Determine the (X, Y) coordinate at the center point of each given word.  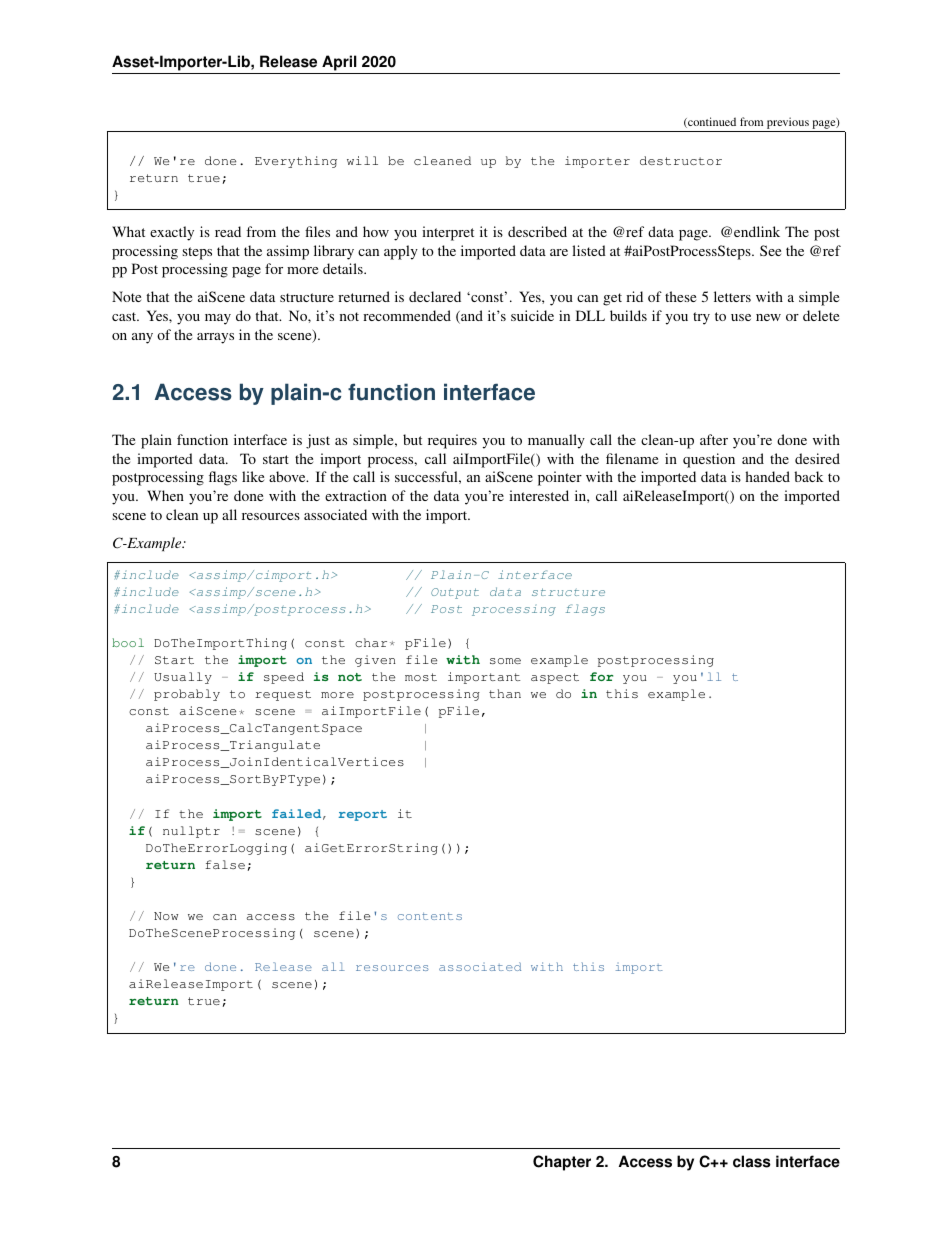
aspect (555, 678)
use (741, 317)
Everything (296, 162)
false (225, 864)
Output (455, 593)
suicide (532, 315)
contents (430, 916)
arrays (215, 338)
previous (788, 124)
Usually (183, 678)
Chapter (562, 1163)
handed (767, 476)
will (362, 160)
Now (166, 916)
